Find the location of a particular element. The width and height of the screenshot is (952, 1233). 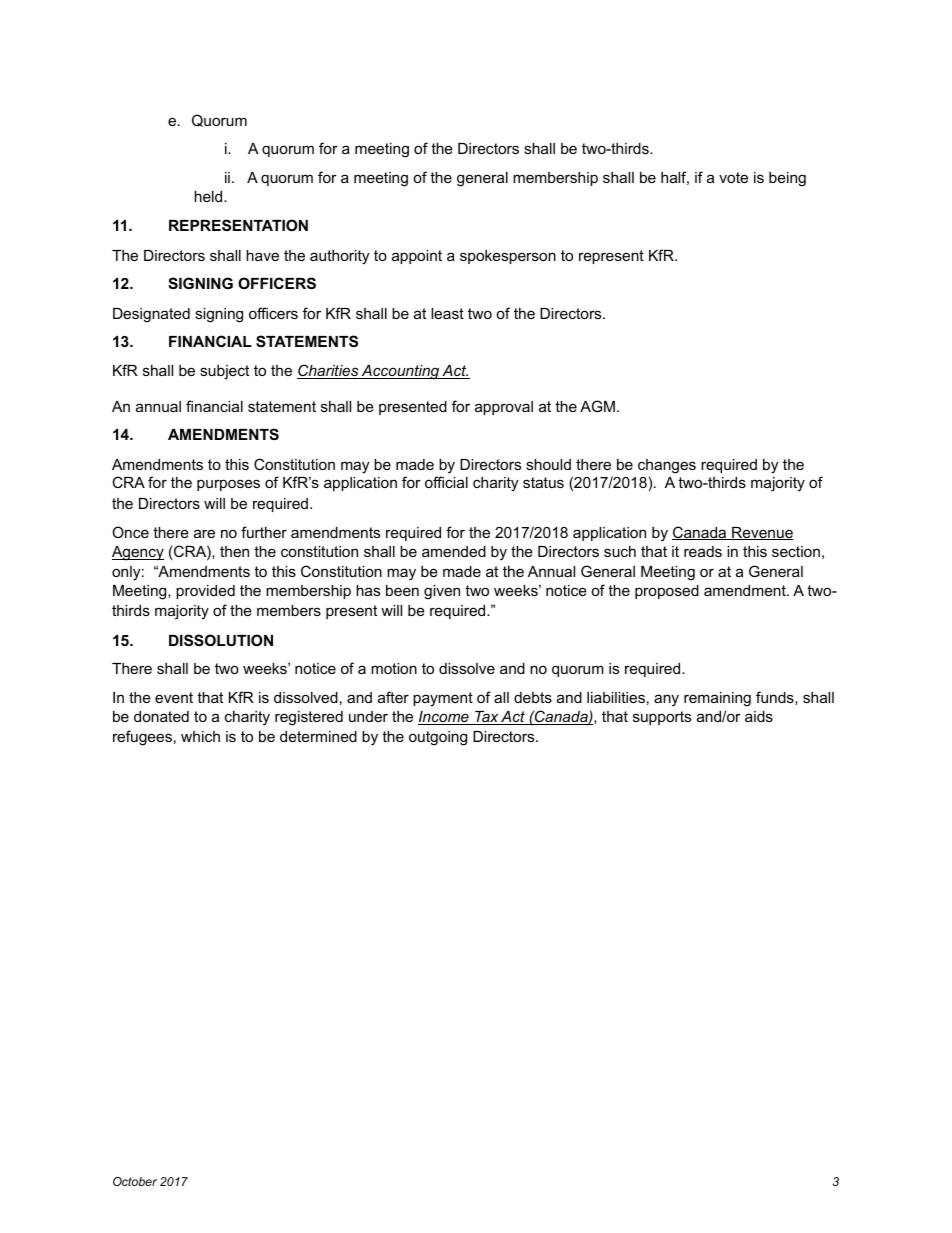

purposes is located at coordinates (228, 485).
